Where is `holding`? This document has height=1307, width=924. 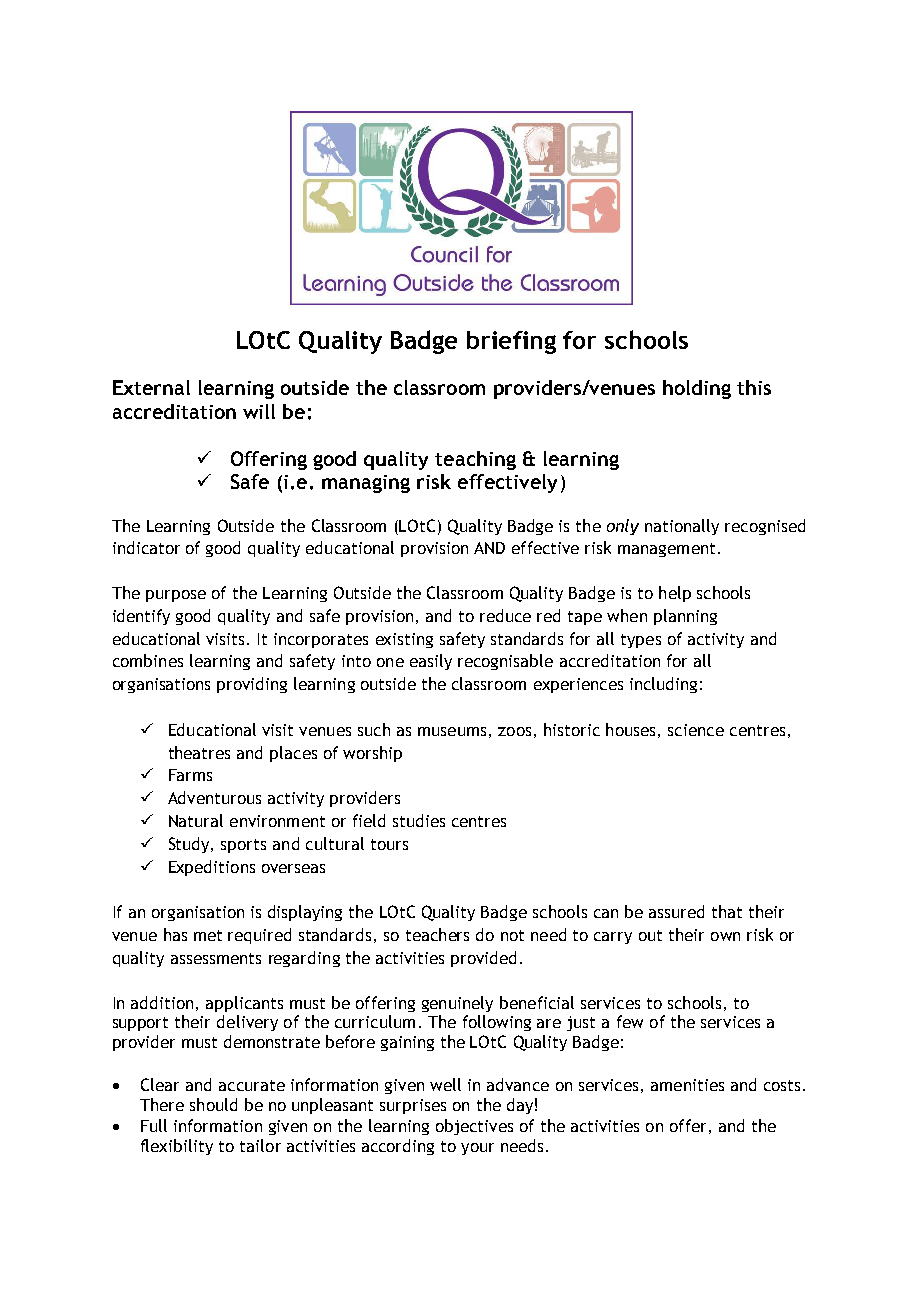
holding is located at coordinates (697, 389).
